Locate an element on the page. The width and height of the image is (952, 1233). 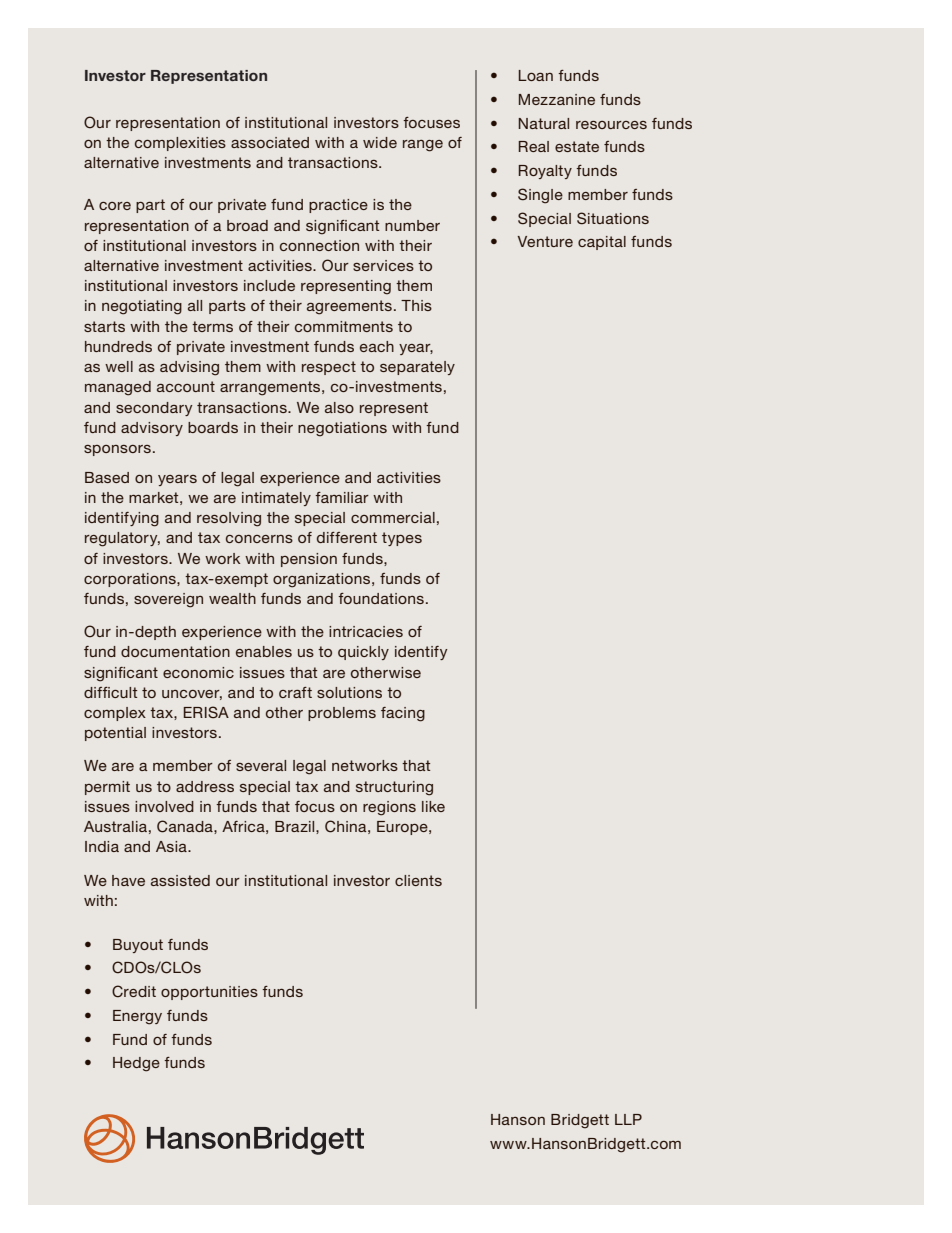
separately is located at coordinates (417, 368).
